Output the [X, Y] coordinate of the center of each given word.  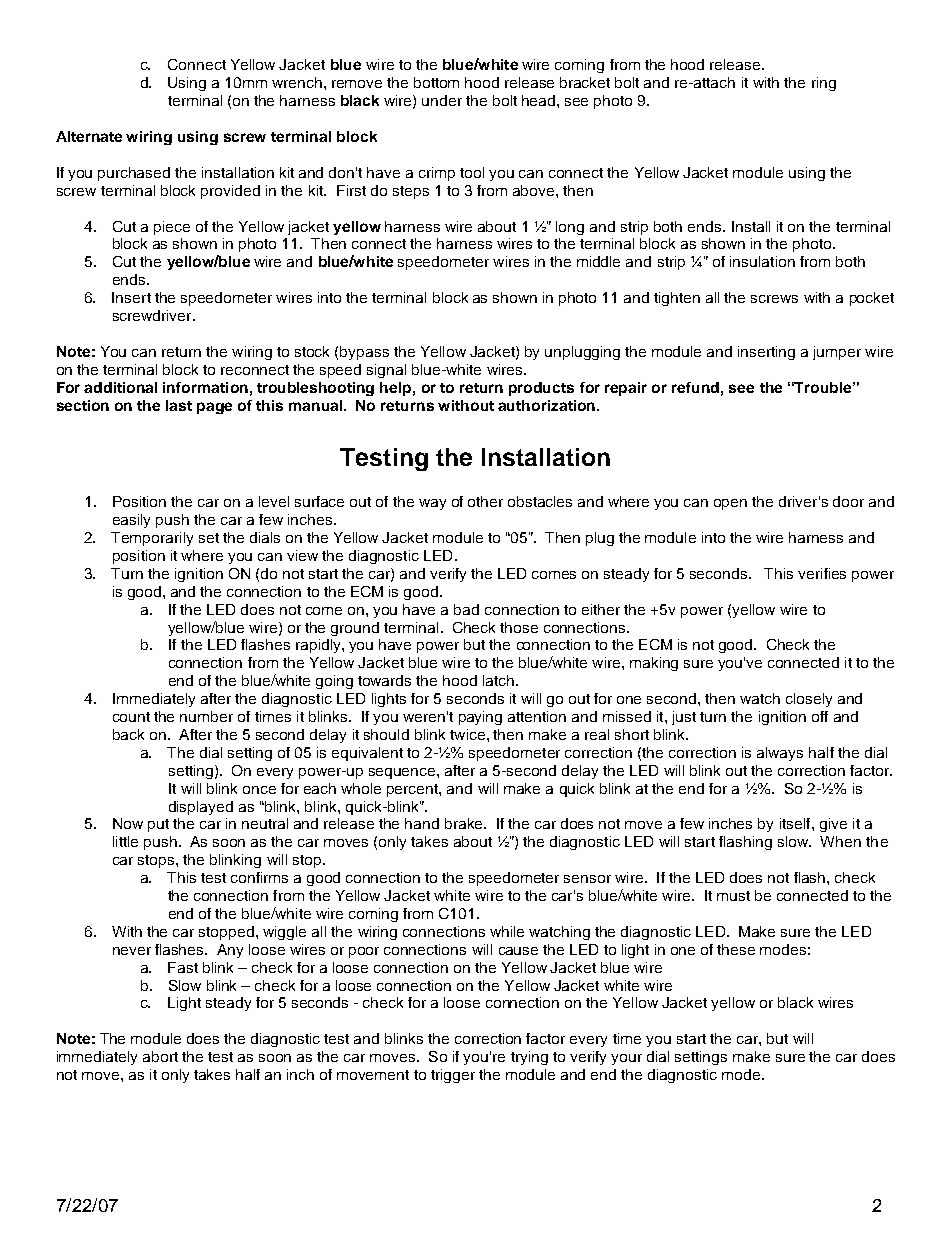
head [540, 100]
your [626, 1059]
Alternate [89, 136]
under [442, 100]
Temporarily [152, 539]
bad [466, 609]
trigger [453, 1076]
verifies [822, 573]
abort [160, 1056]
